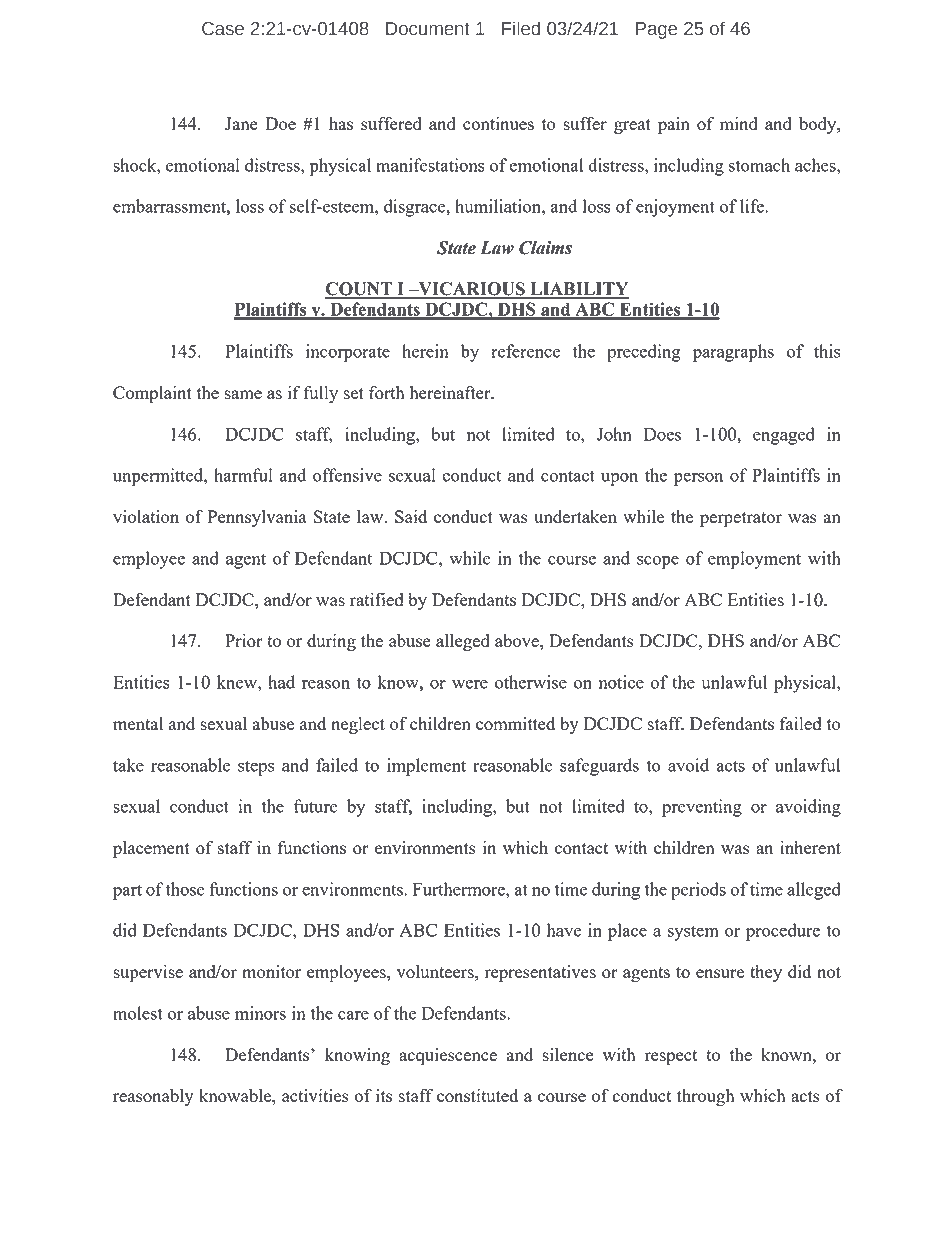 The image size is (952, 1233). I want to click on Case, so click(223, 29).
